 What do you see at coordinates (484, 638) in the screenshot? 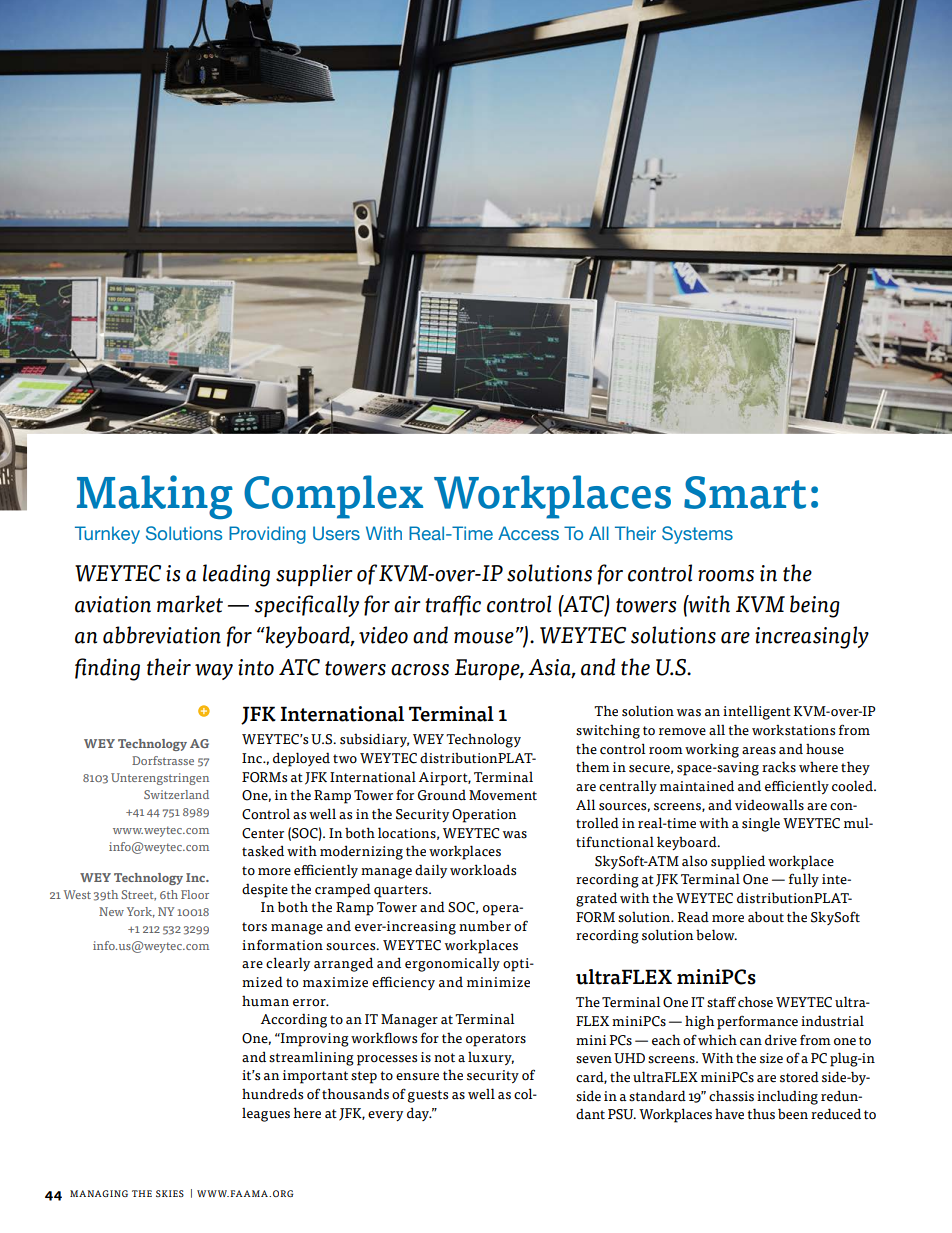
I see `mouse` at bounding box center [484, 638].
